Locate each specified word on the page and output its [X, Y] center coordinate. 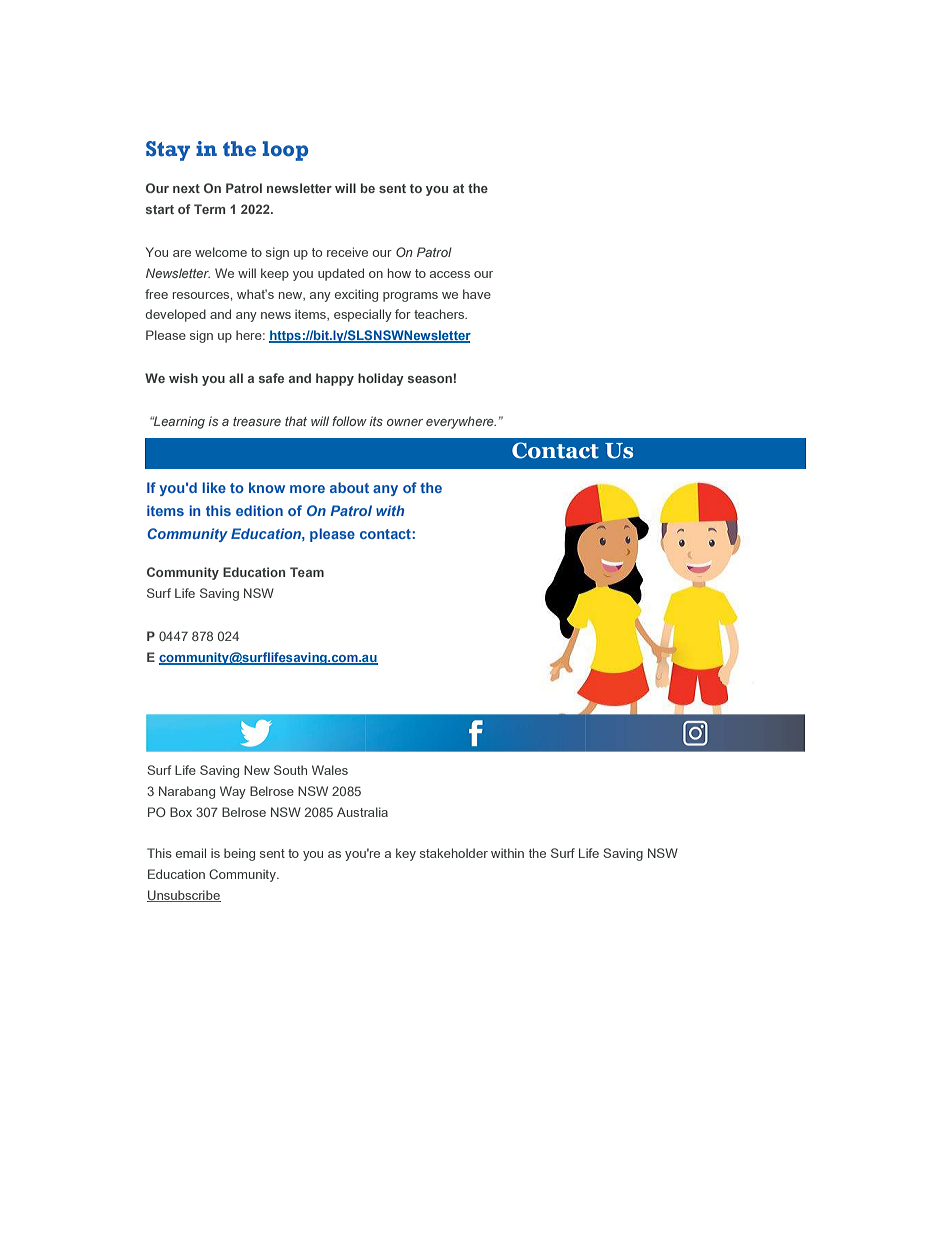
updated [341, 274]
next [186, 188]
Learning [178, 422]
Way [233, 792]
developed [175, 315]
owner [405, 422]
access [450, 274]
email [191, 853]
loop [285, 151]
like [214, 487]
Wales [330, 770]
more [307, 489]
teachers [440, 314]
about [349, 487]
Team [307, 572]
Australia [362, 812]
